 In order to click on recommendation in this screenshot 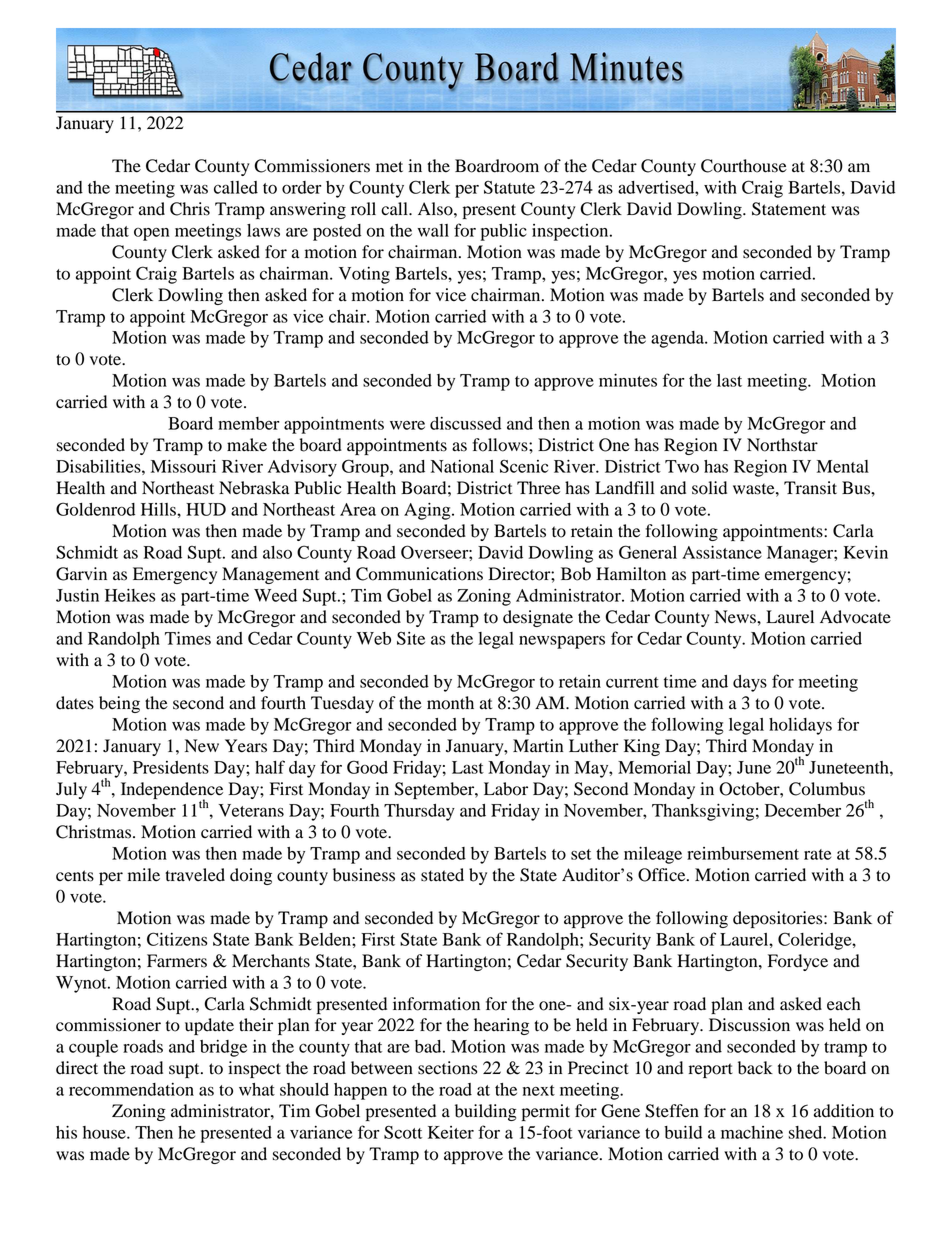, I will do `click(131, 1089)`.
